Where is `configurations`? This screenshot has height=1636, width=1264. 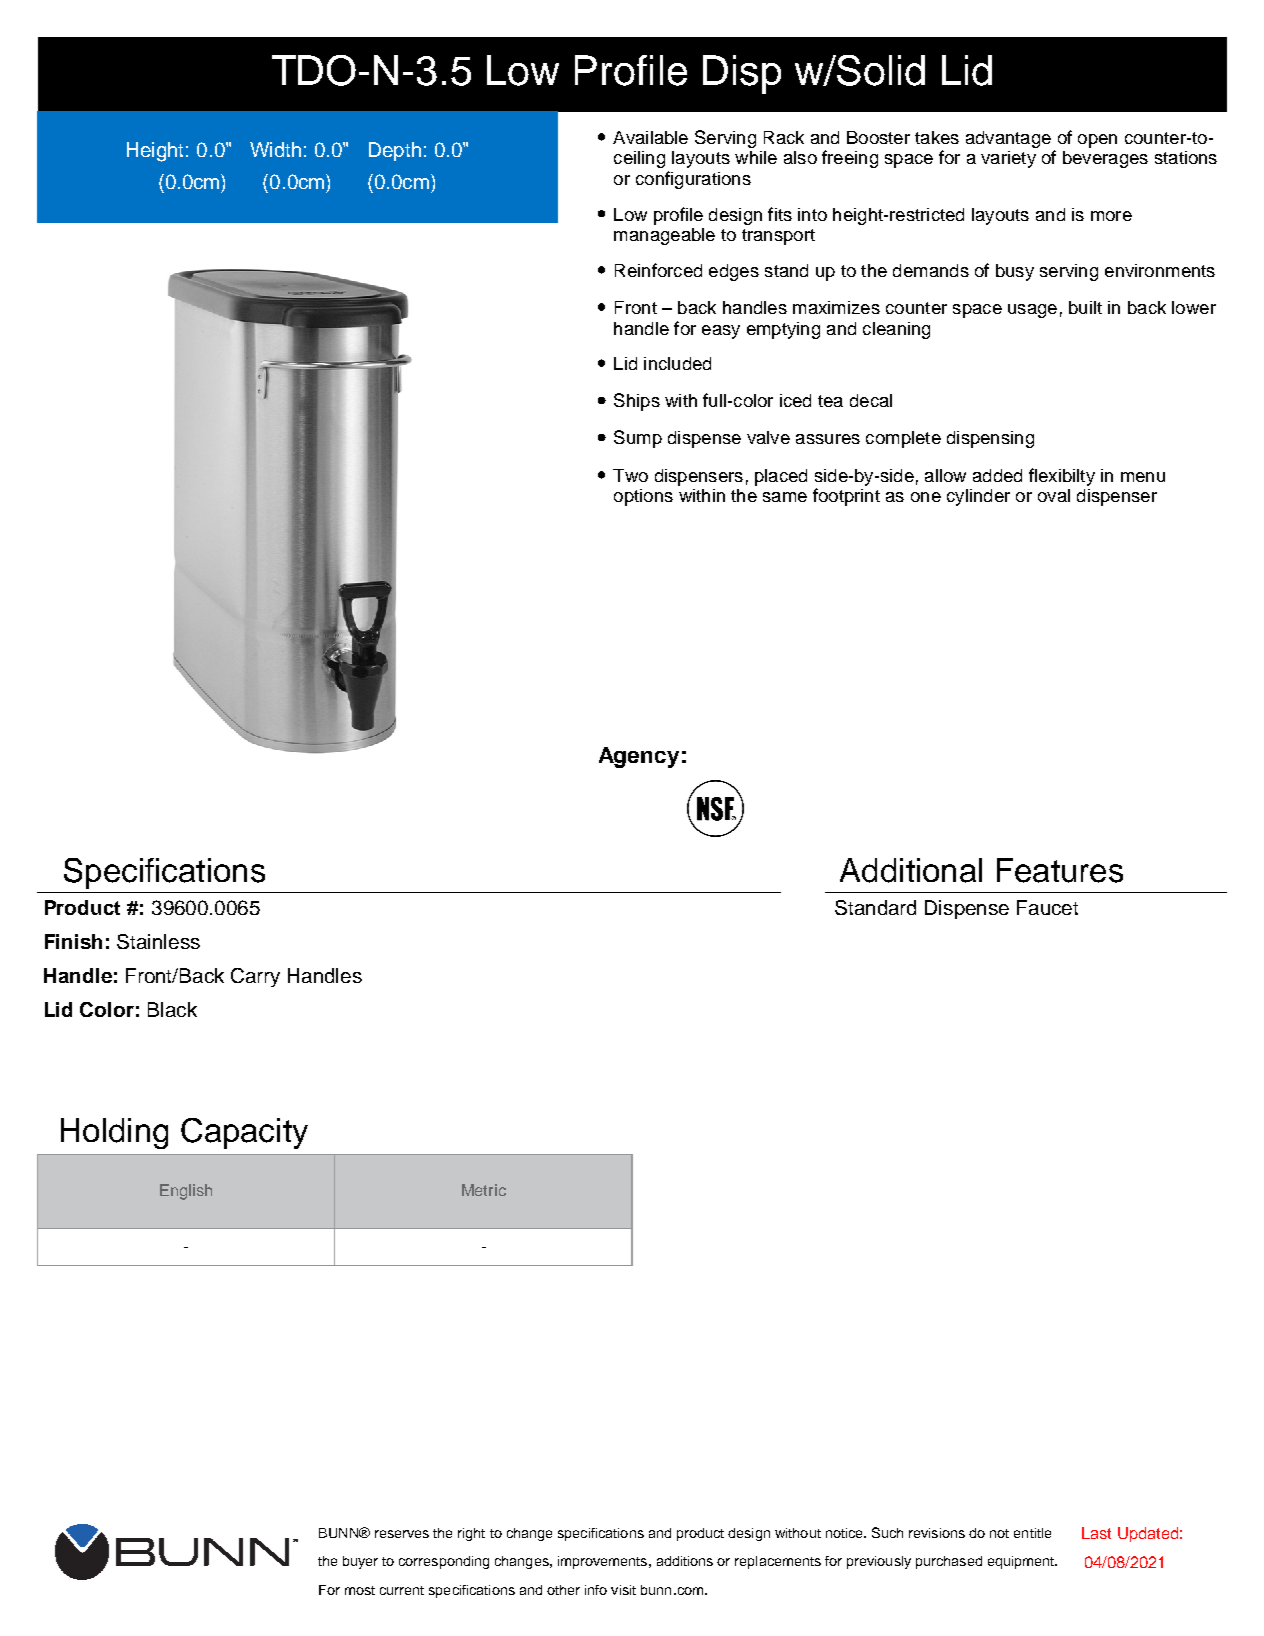
configurations is located at coordinates (693, 180).
